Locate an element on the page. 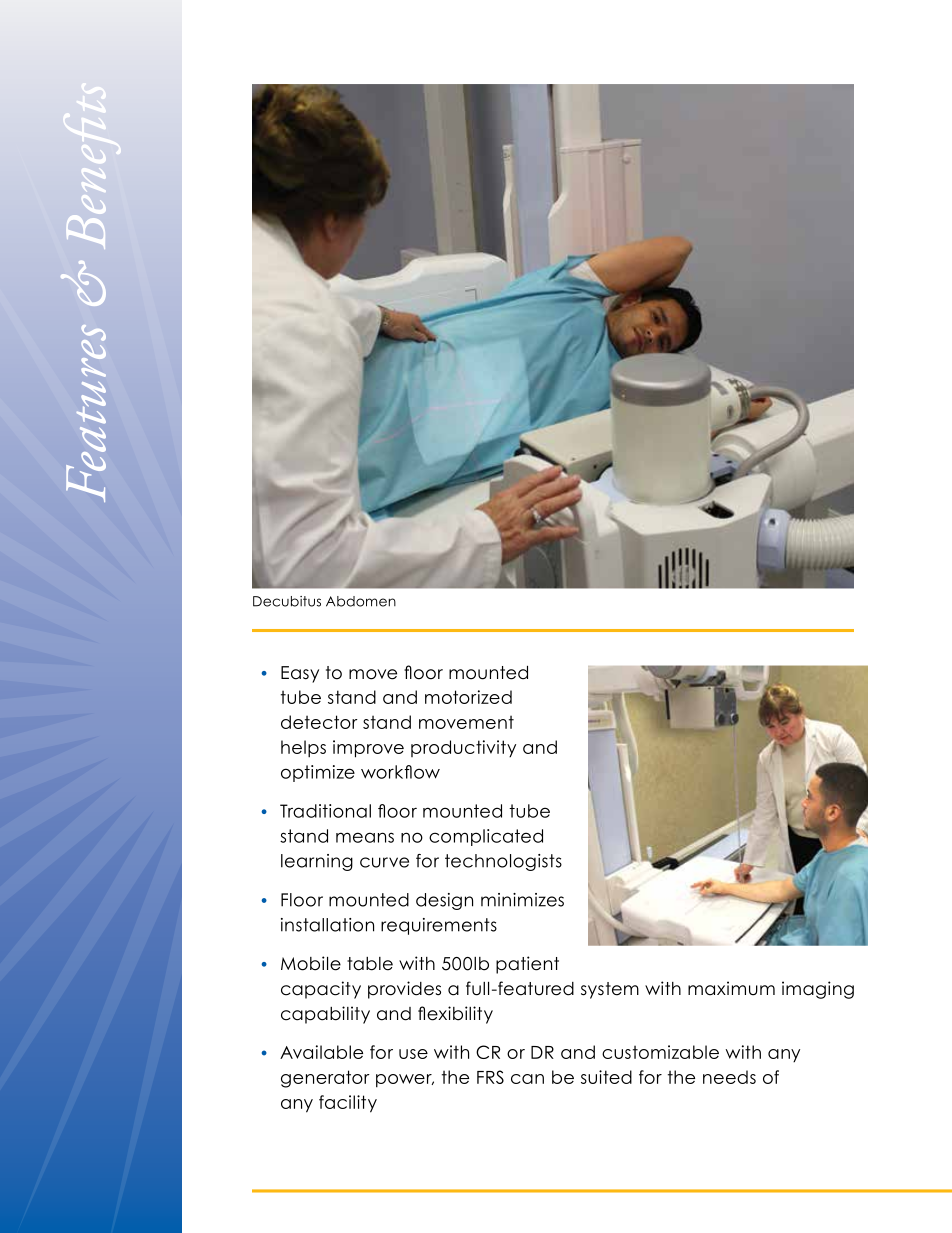  minimizes is located at coordinates (522, 900).
